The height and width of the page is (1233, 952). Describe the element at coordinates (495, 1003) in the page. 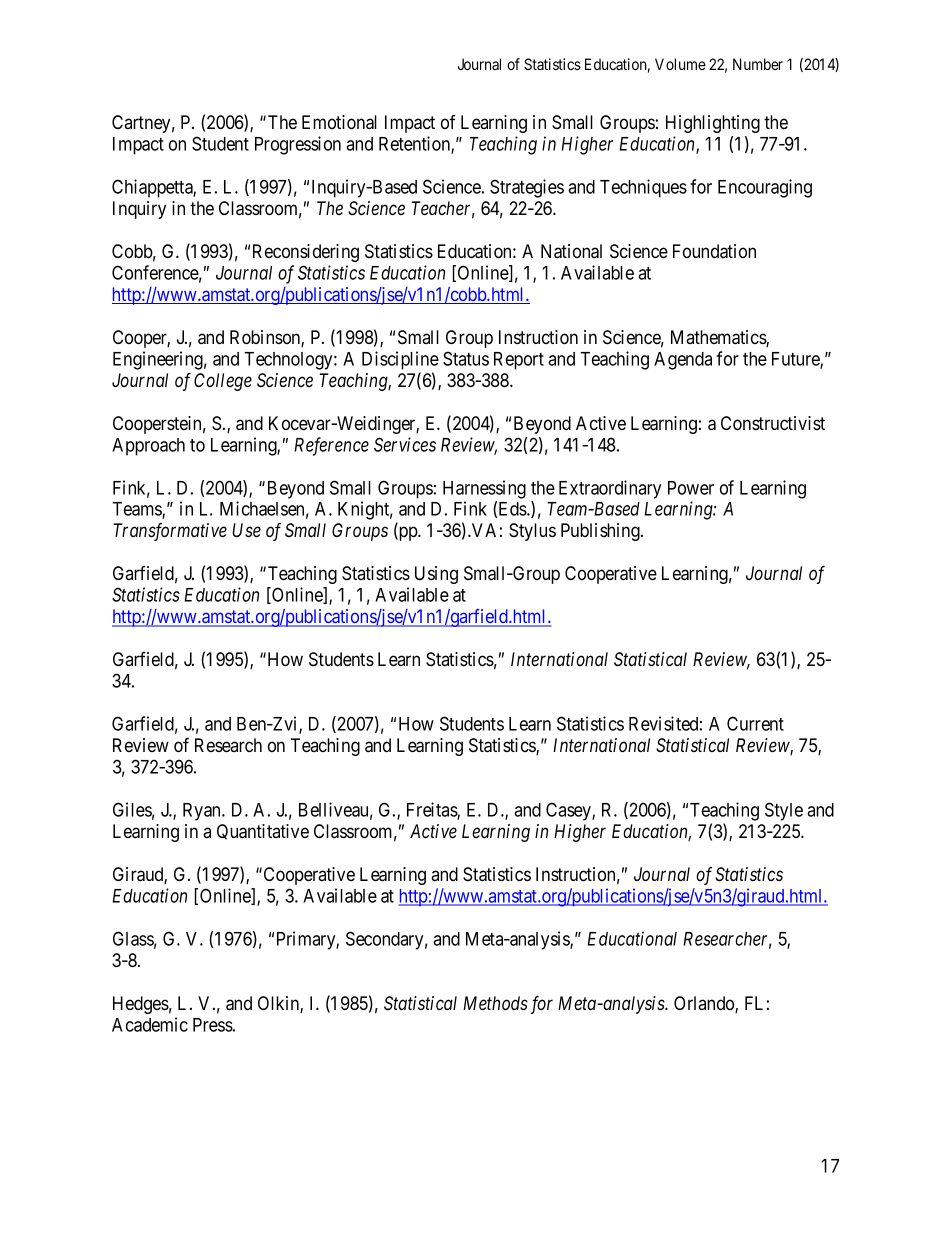

I see `Methods` at that location.
